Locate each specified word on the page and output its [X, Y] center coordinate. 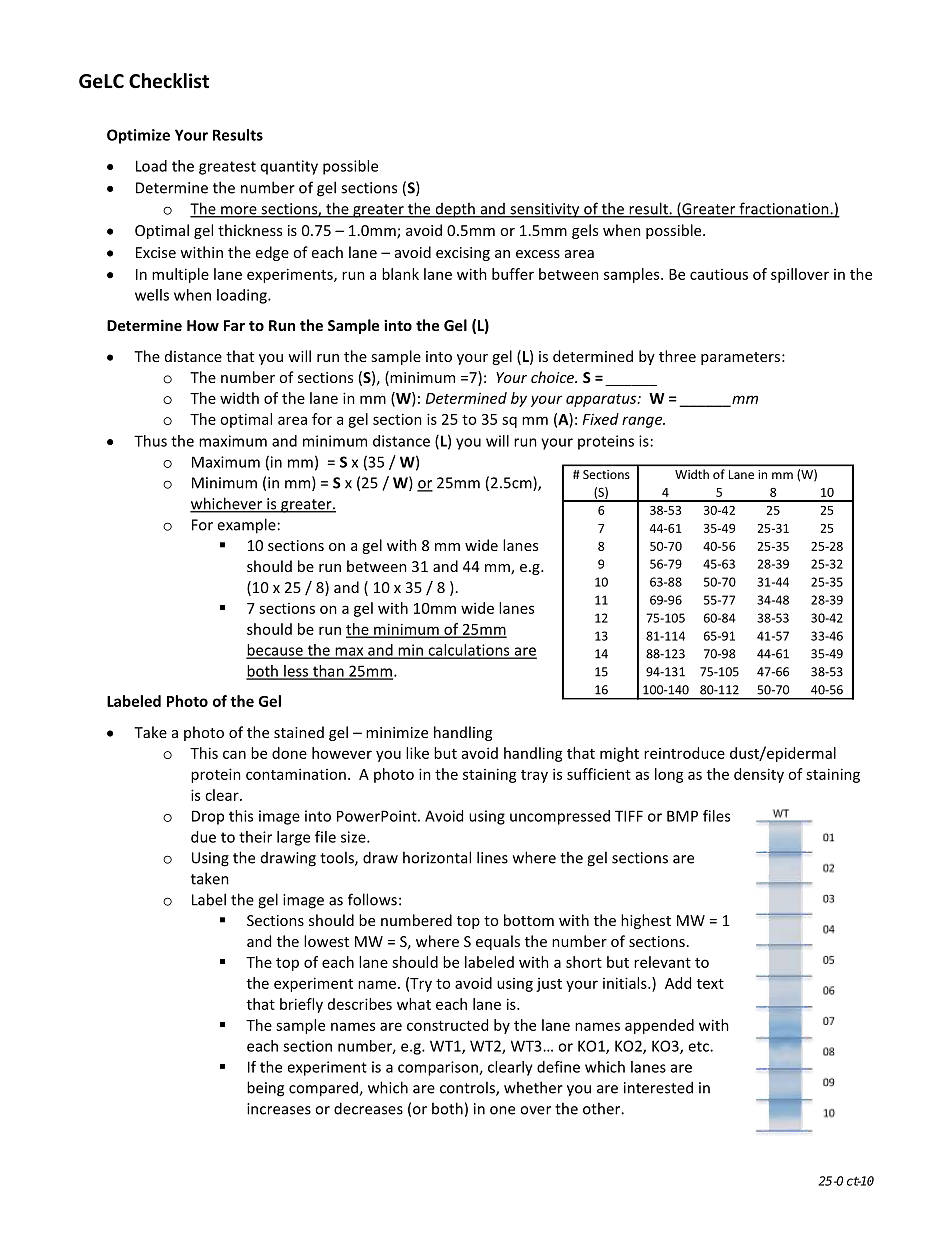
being [265, 1089]
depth [455, 210]
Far [234, 325]
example [246, 526]
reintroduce [684, 753]
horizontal [437, 857]
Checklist [169, 81]
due [203, 837]
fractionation [784, 209]
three [677, 356]
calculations [469, 651]
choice [554, 377]
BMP [682, 816]
